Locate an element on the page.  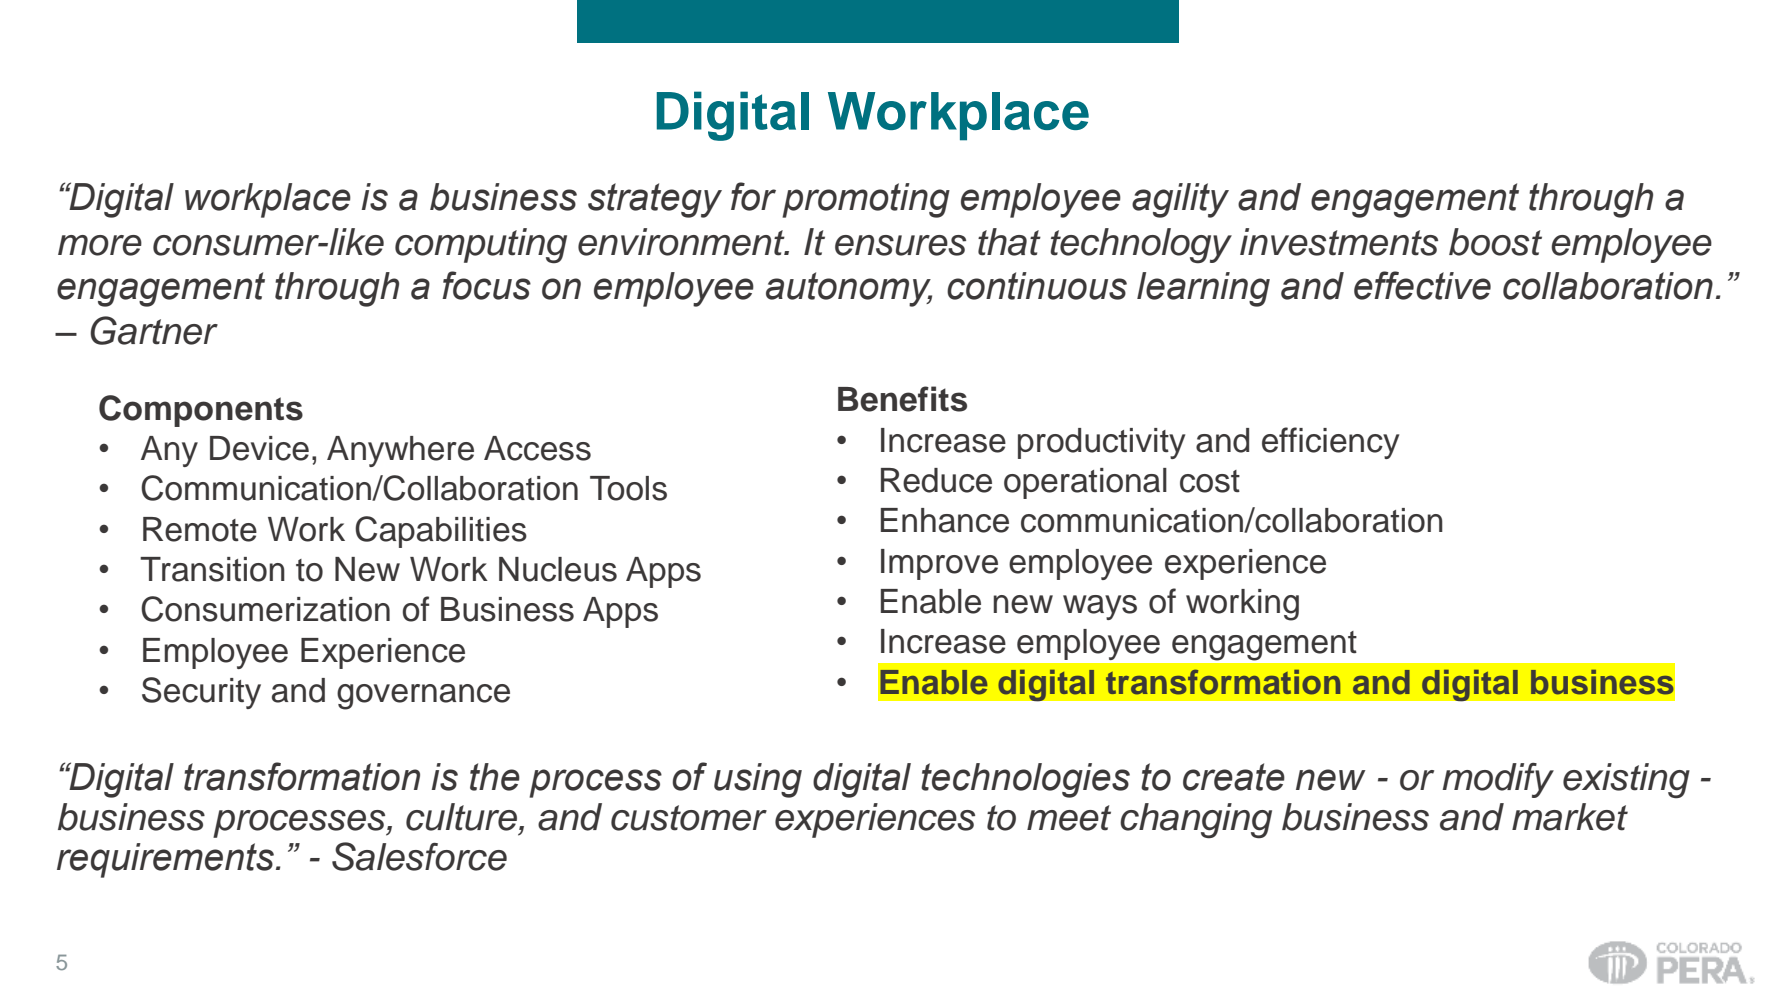
Enhance is located at coordinates (945, 520).
